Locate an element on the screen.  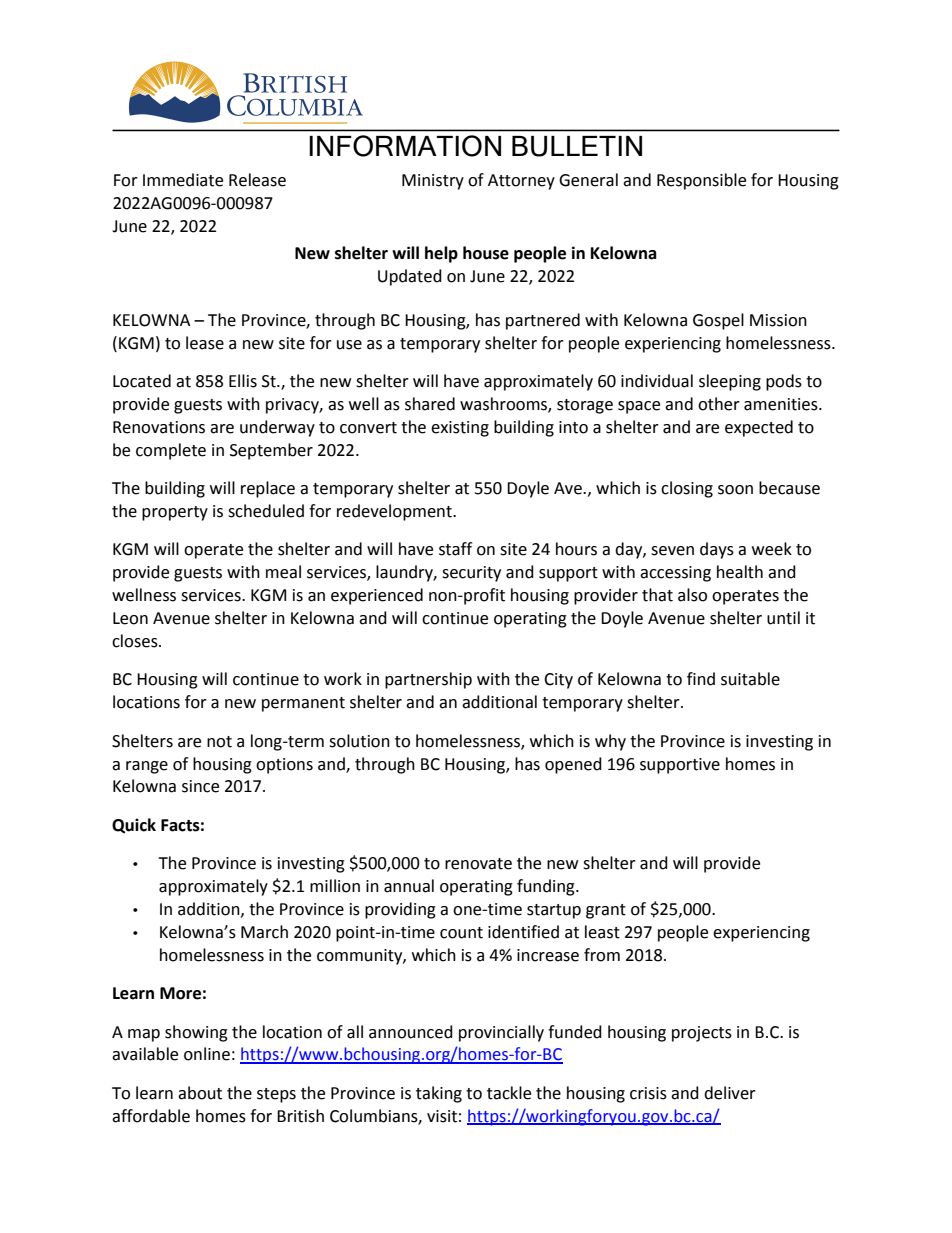
Ministry is located at coordinates (433, 182).
